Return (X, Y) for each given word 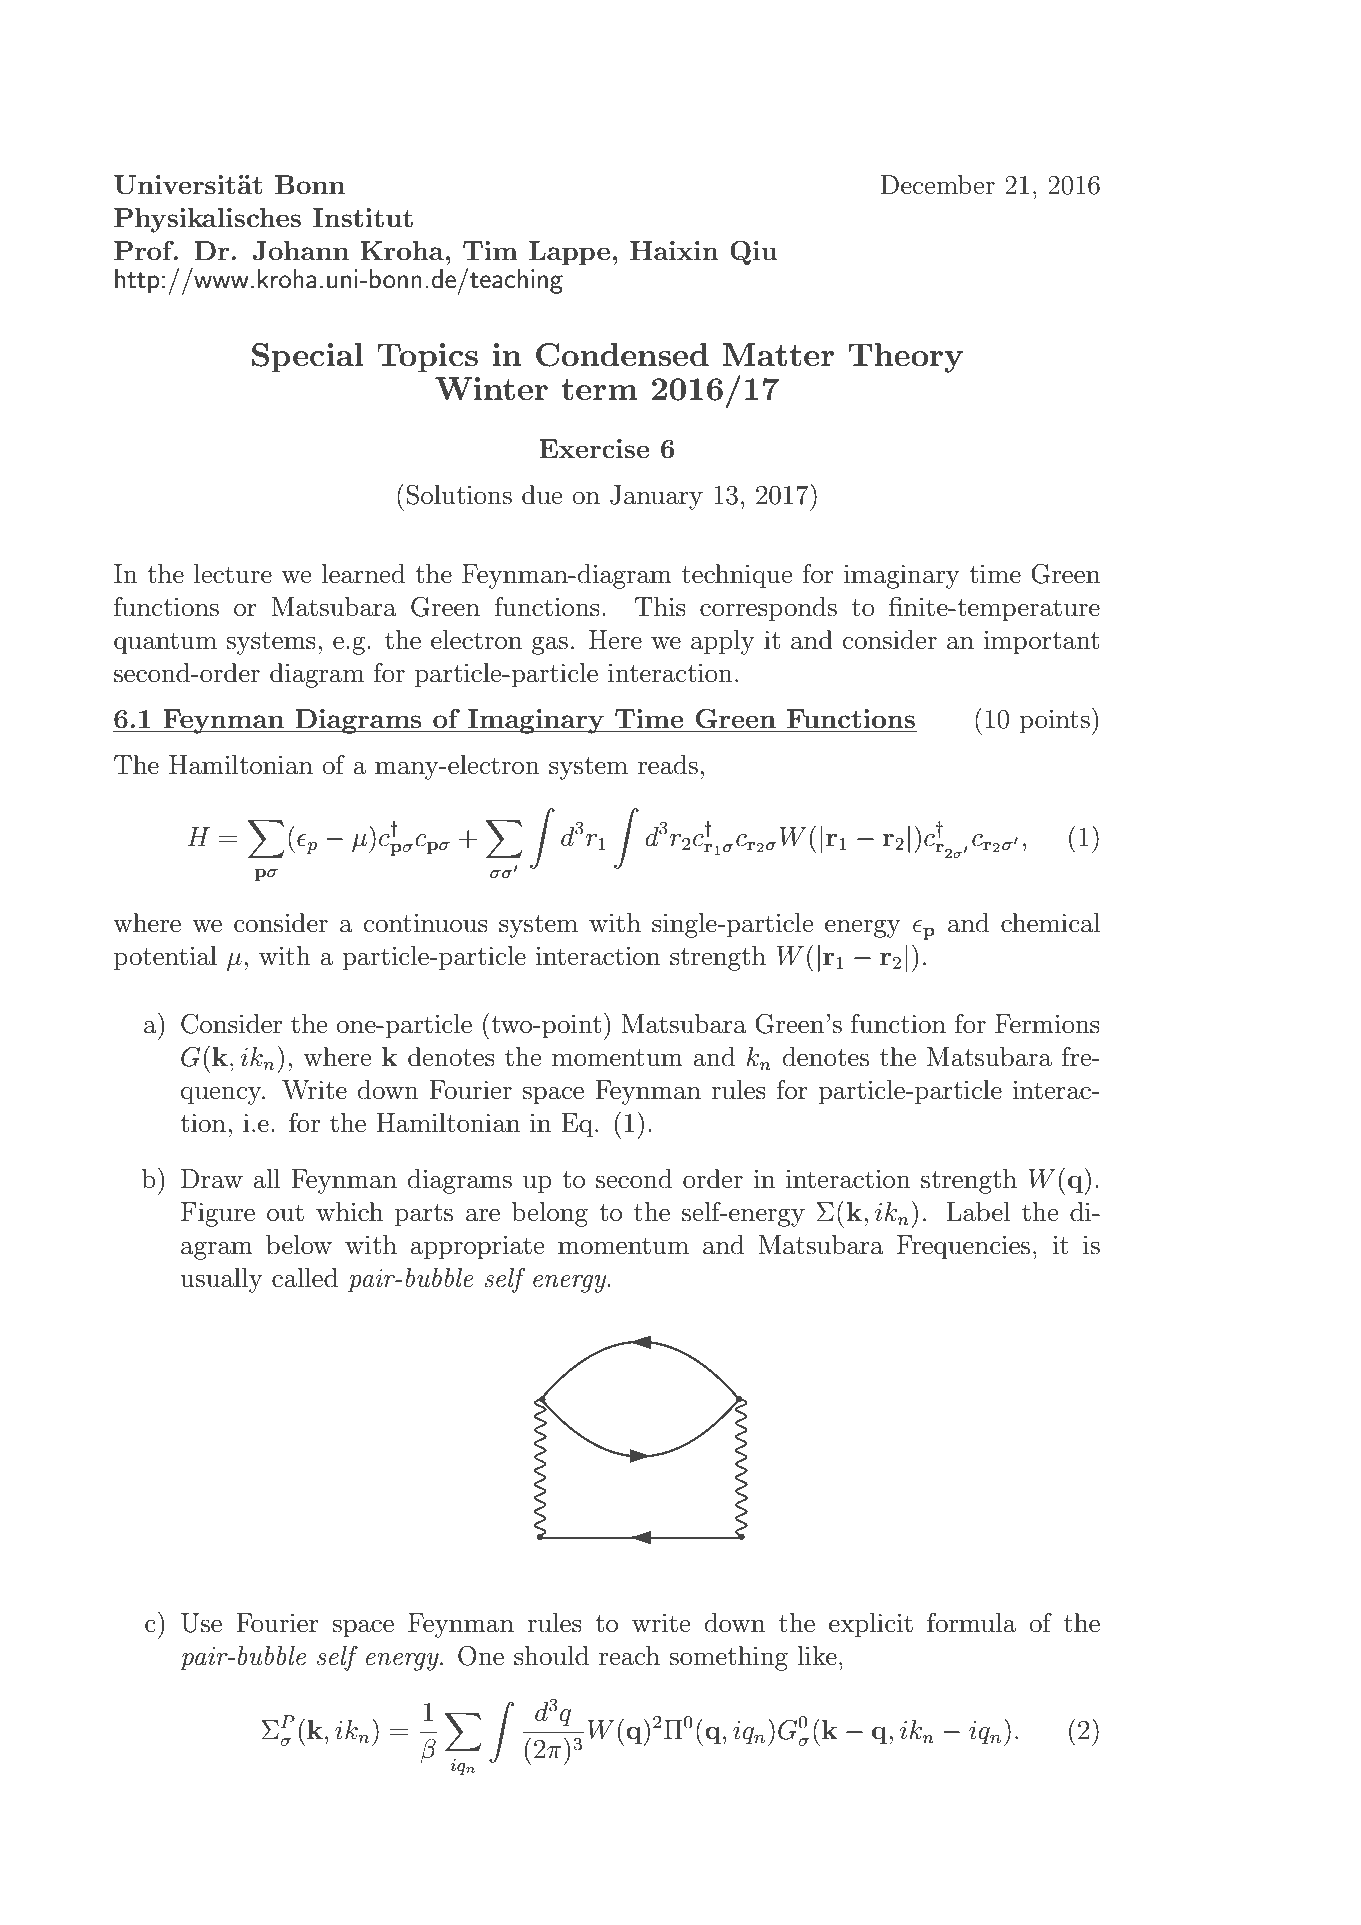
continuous (426, 923)
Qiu (754, 253)
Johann (300, 251)
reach (629, 1656)
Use (201, 1623)
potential (165, 958)
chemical (1050, 923)
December (937, 185)
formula (971, 1622)
